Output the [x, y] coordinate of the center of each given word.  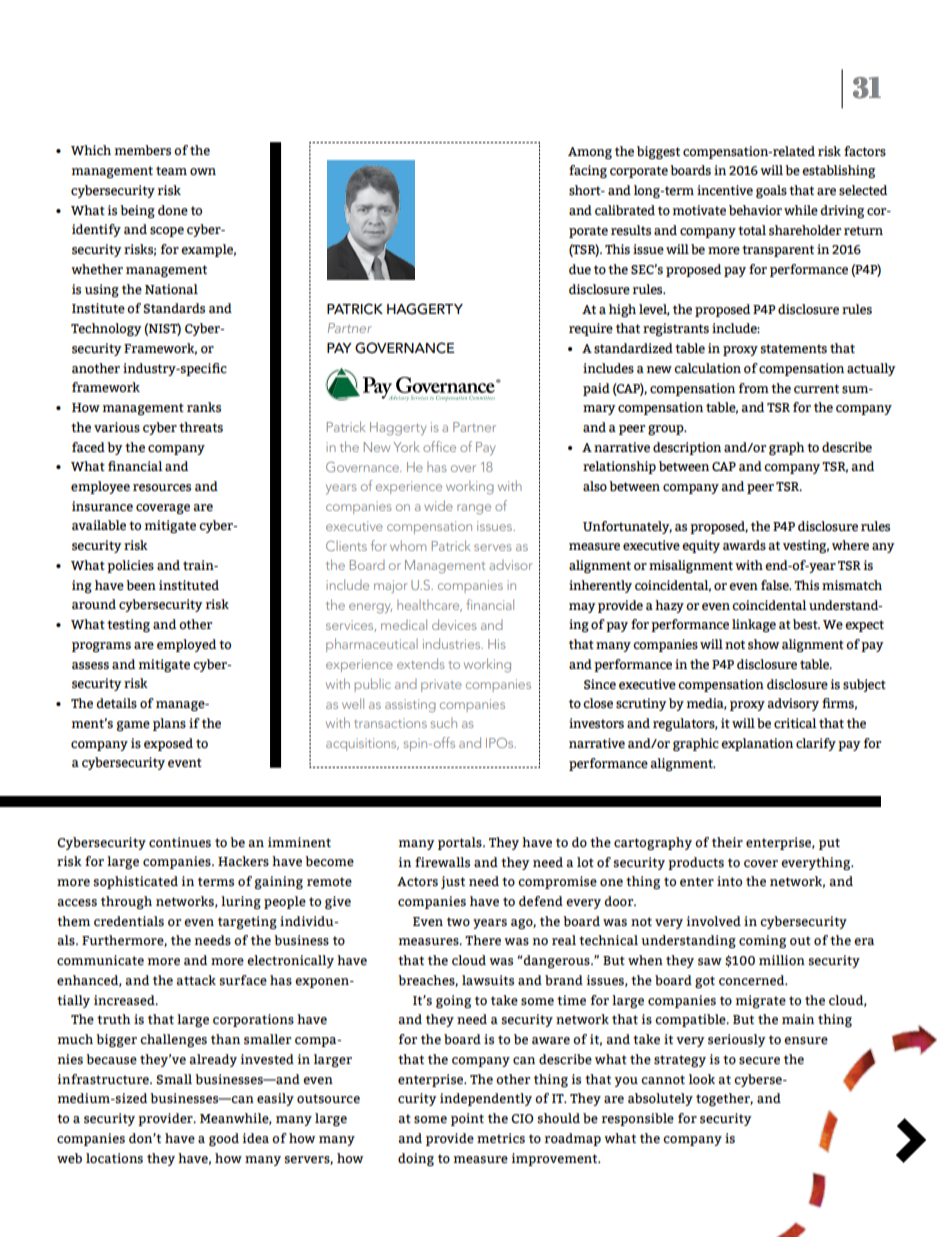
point [467, 1119]
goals [771, 191]
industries [453, 643]
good [224, 1139]
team [171, 171]
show [763, 644]
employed [186, 645]
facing [588, 171]
